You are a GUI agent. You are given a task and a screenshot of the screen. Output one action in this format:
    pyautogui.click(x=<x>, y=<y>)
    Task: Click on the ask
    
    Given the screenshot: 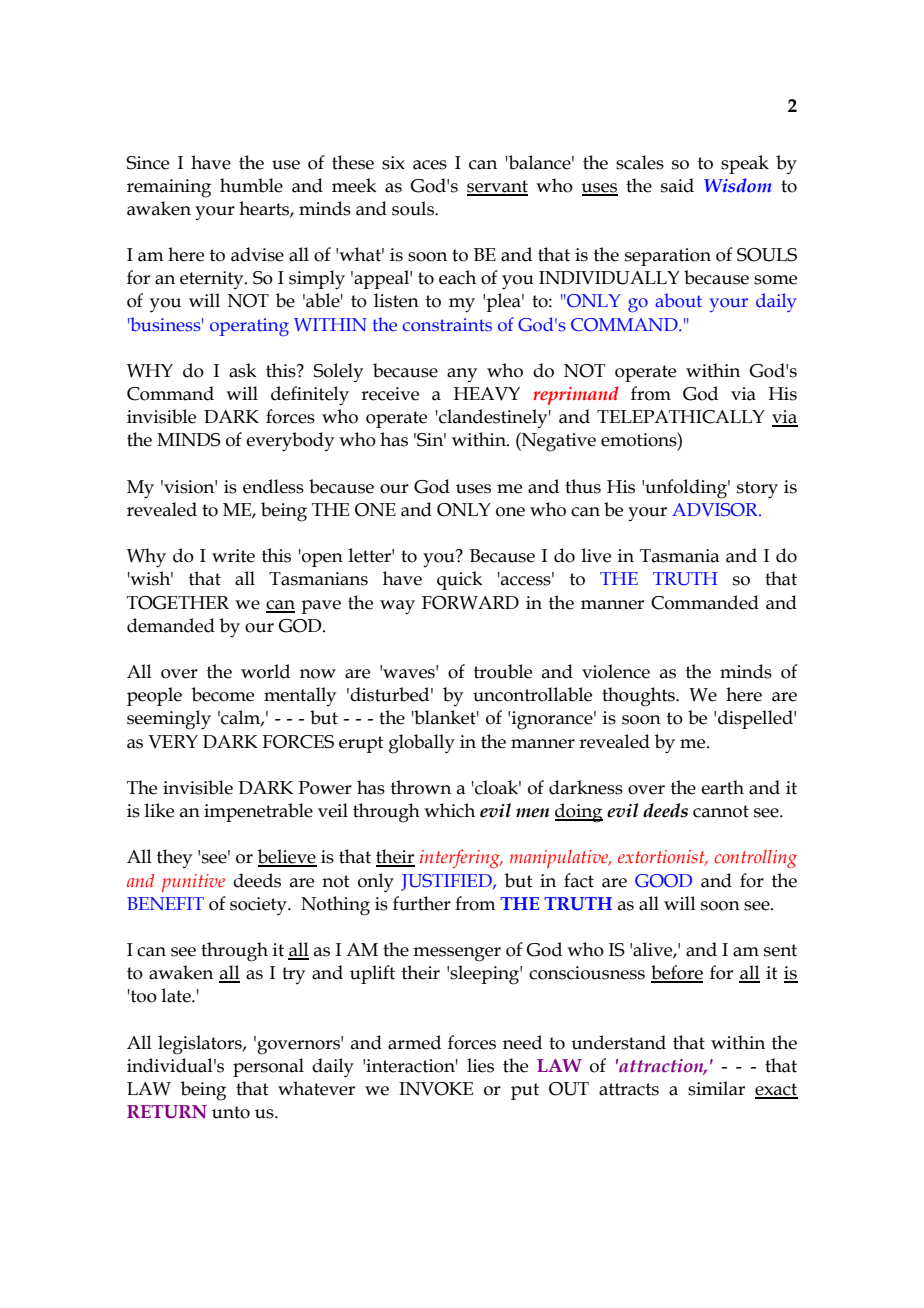 What is the action you would take?
    pyautogui.click(x=242, y=370)
